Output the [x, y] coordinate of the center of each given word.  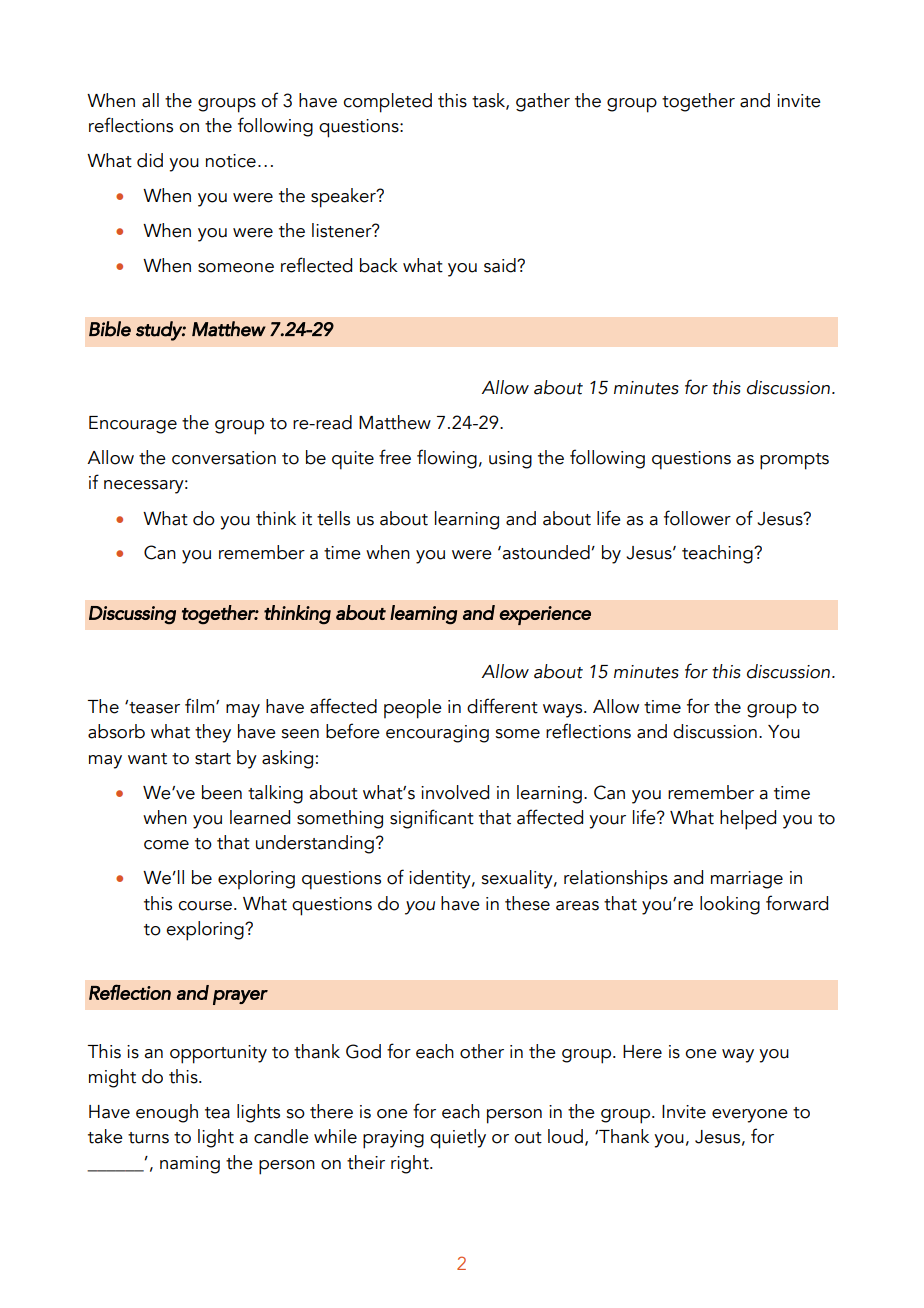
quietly [458, 1139]
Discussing [132, 615]
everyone [750, 1116]
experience [545, 615]
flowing [447, 459]
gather [543, 102]
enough [167, 1113]
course [205, 906]
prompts [794, 461]
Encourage [133, 425]
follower [697, 518]
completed [387, 103]
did [150, 160]
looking [730, 905]
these [527, 903]
